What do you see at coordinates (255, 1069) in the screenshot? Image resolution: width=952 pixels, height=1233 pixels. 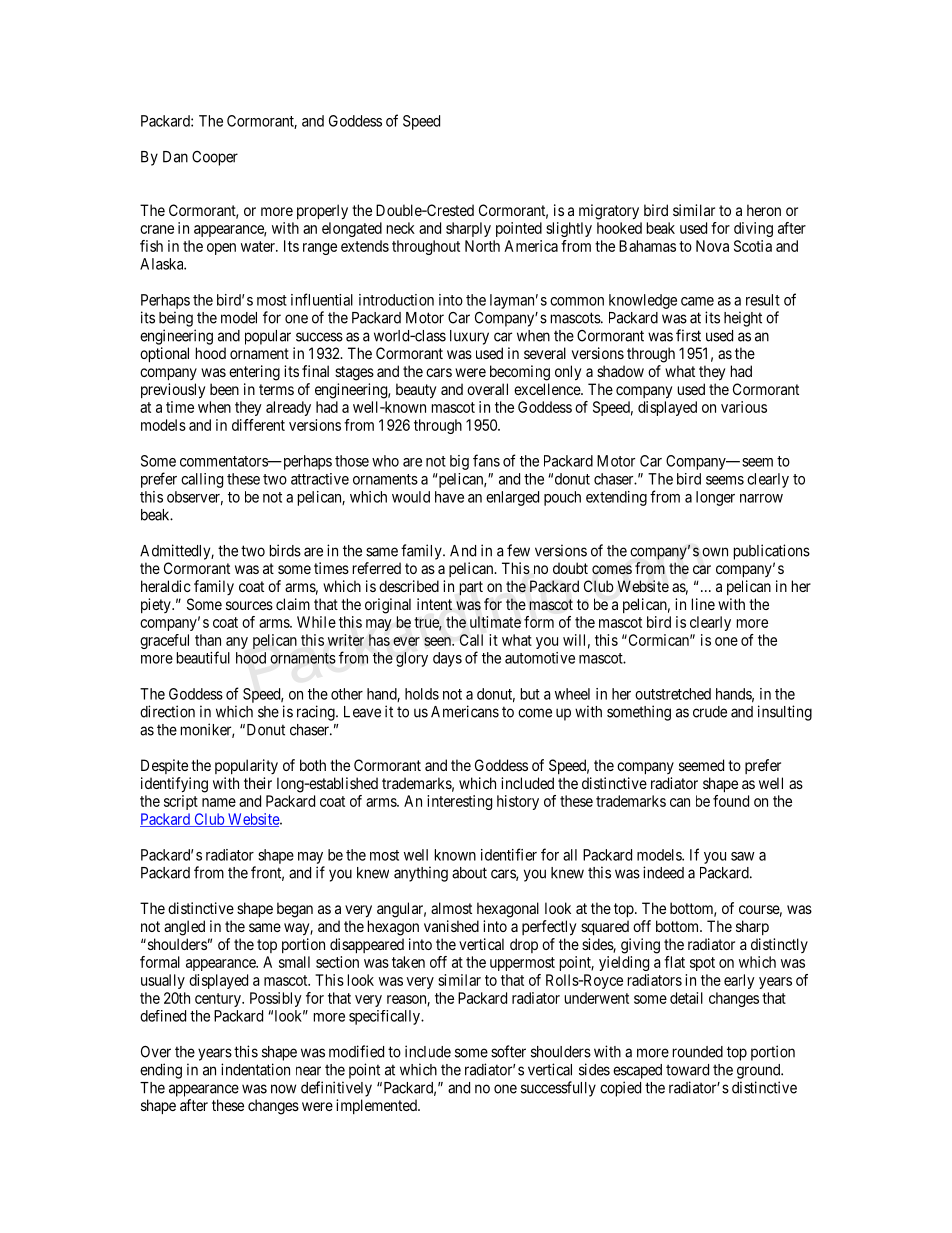 I see `indentation` at bounding box center [255, 1069].
